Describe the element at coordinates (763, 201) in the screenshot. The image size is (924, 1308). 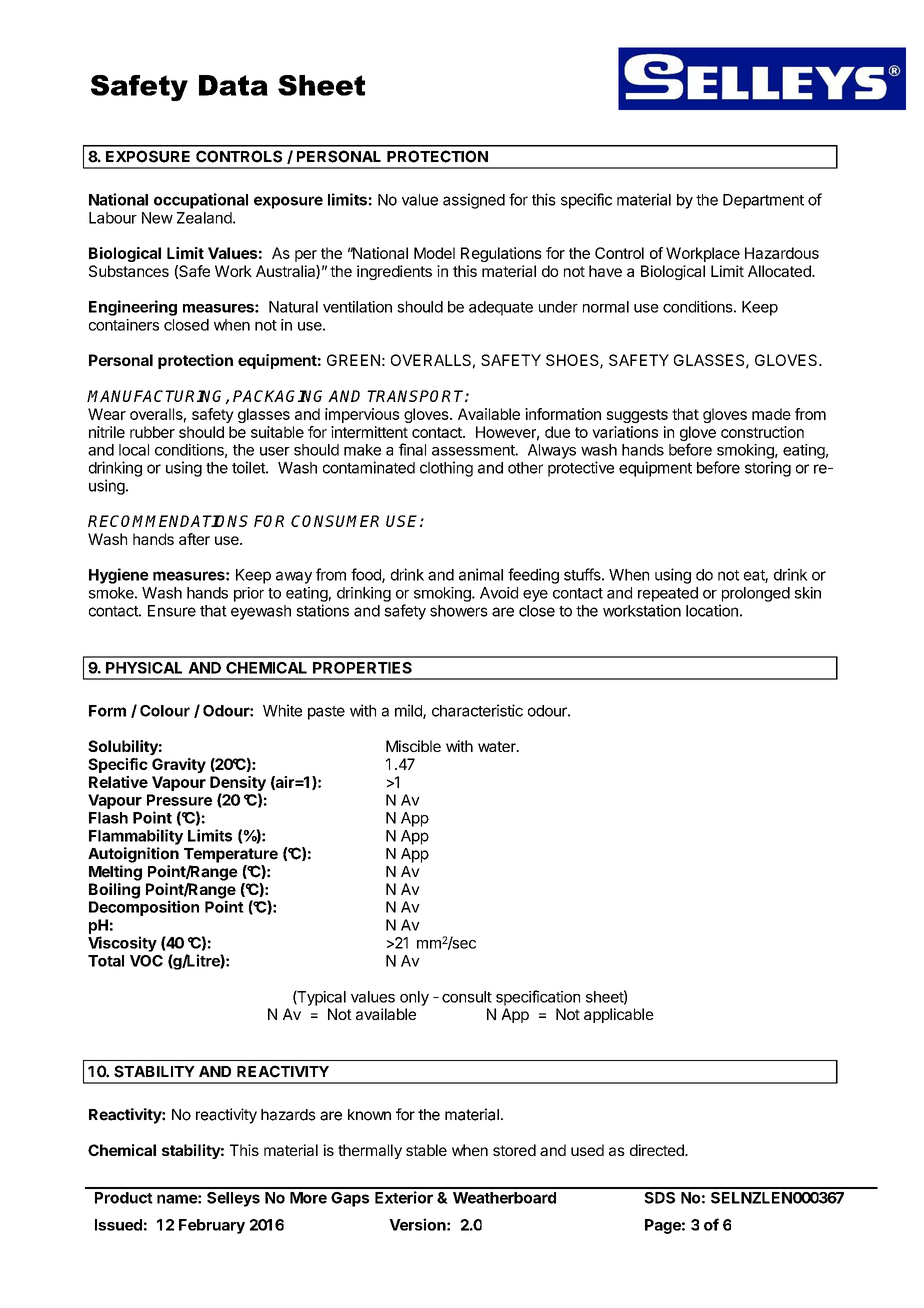
I see `Department` at that location.
